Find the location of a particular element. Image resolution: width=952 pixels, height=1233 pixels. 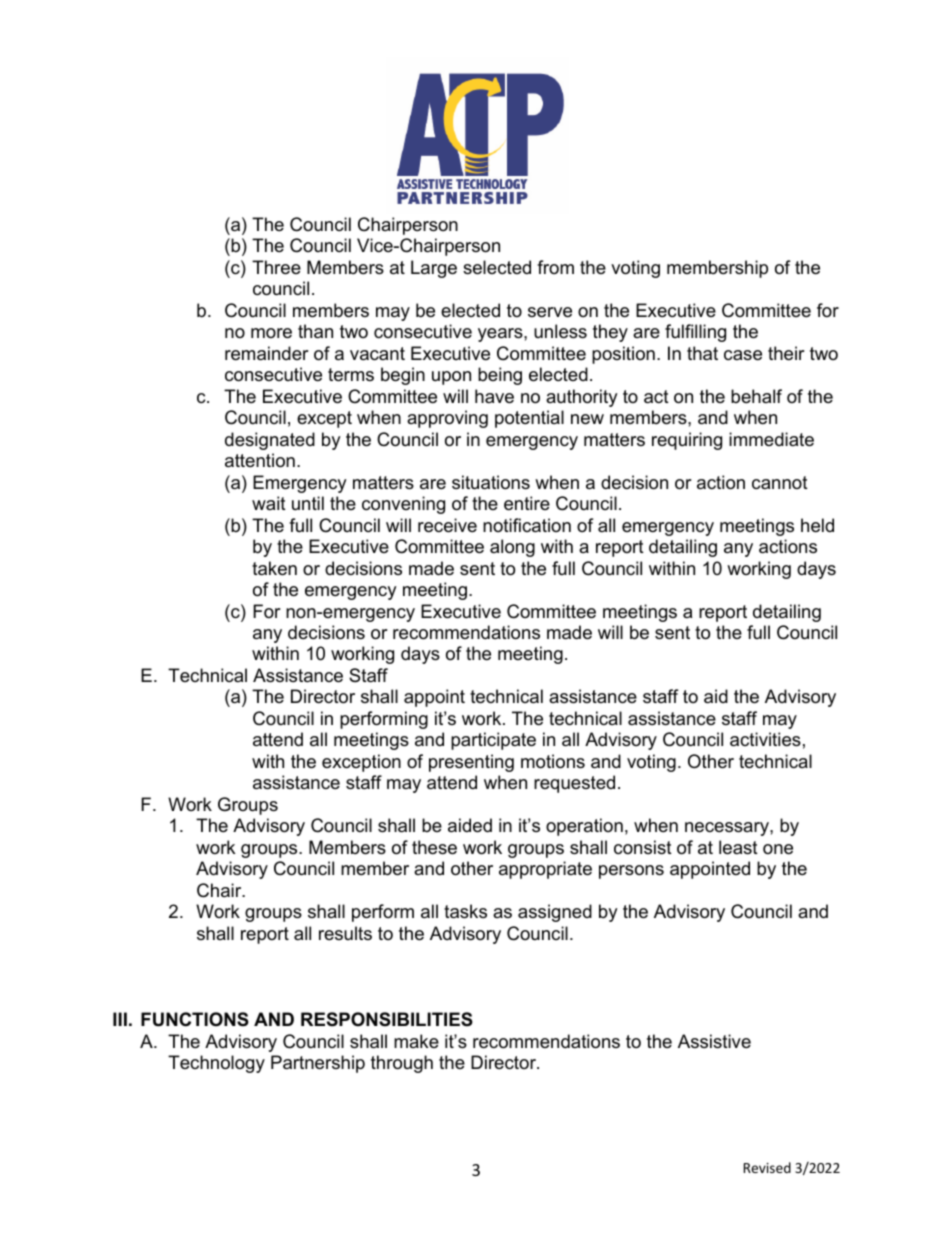

fulfilling is located at coordinates (695, 333).
